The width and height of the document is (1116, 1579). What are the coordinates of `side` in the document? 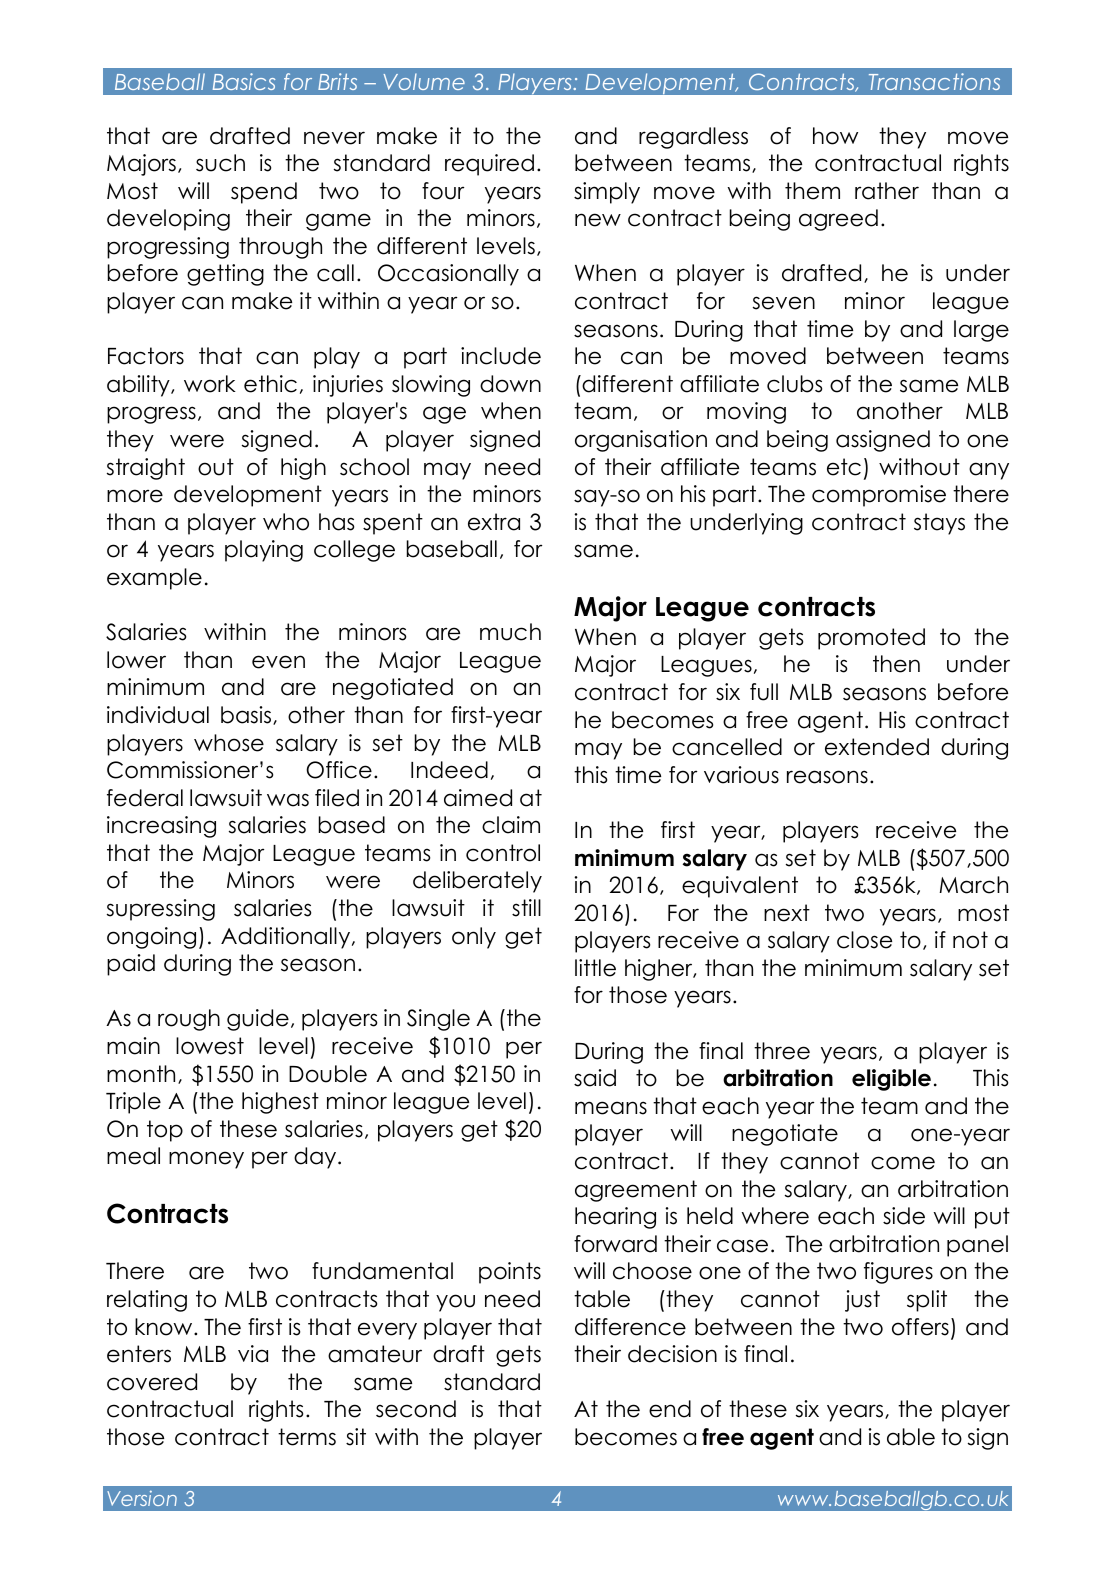 It's located at (904, 1216).
